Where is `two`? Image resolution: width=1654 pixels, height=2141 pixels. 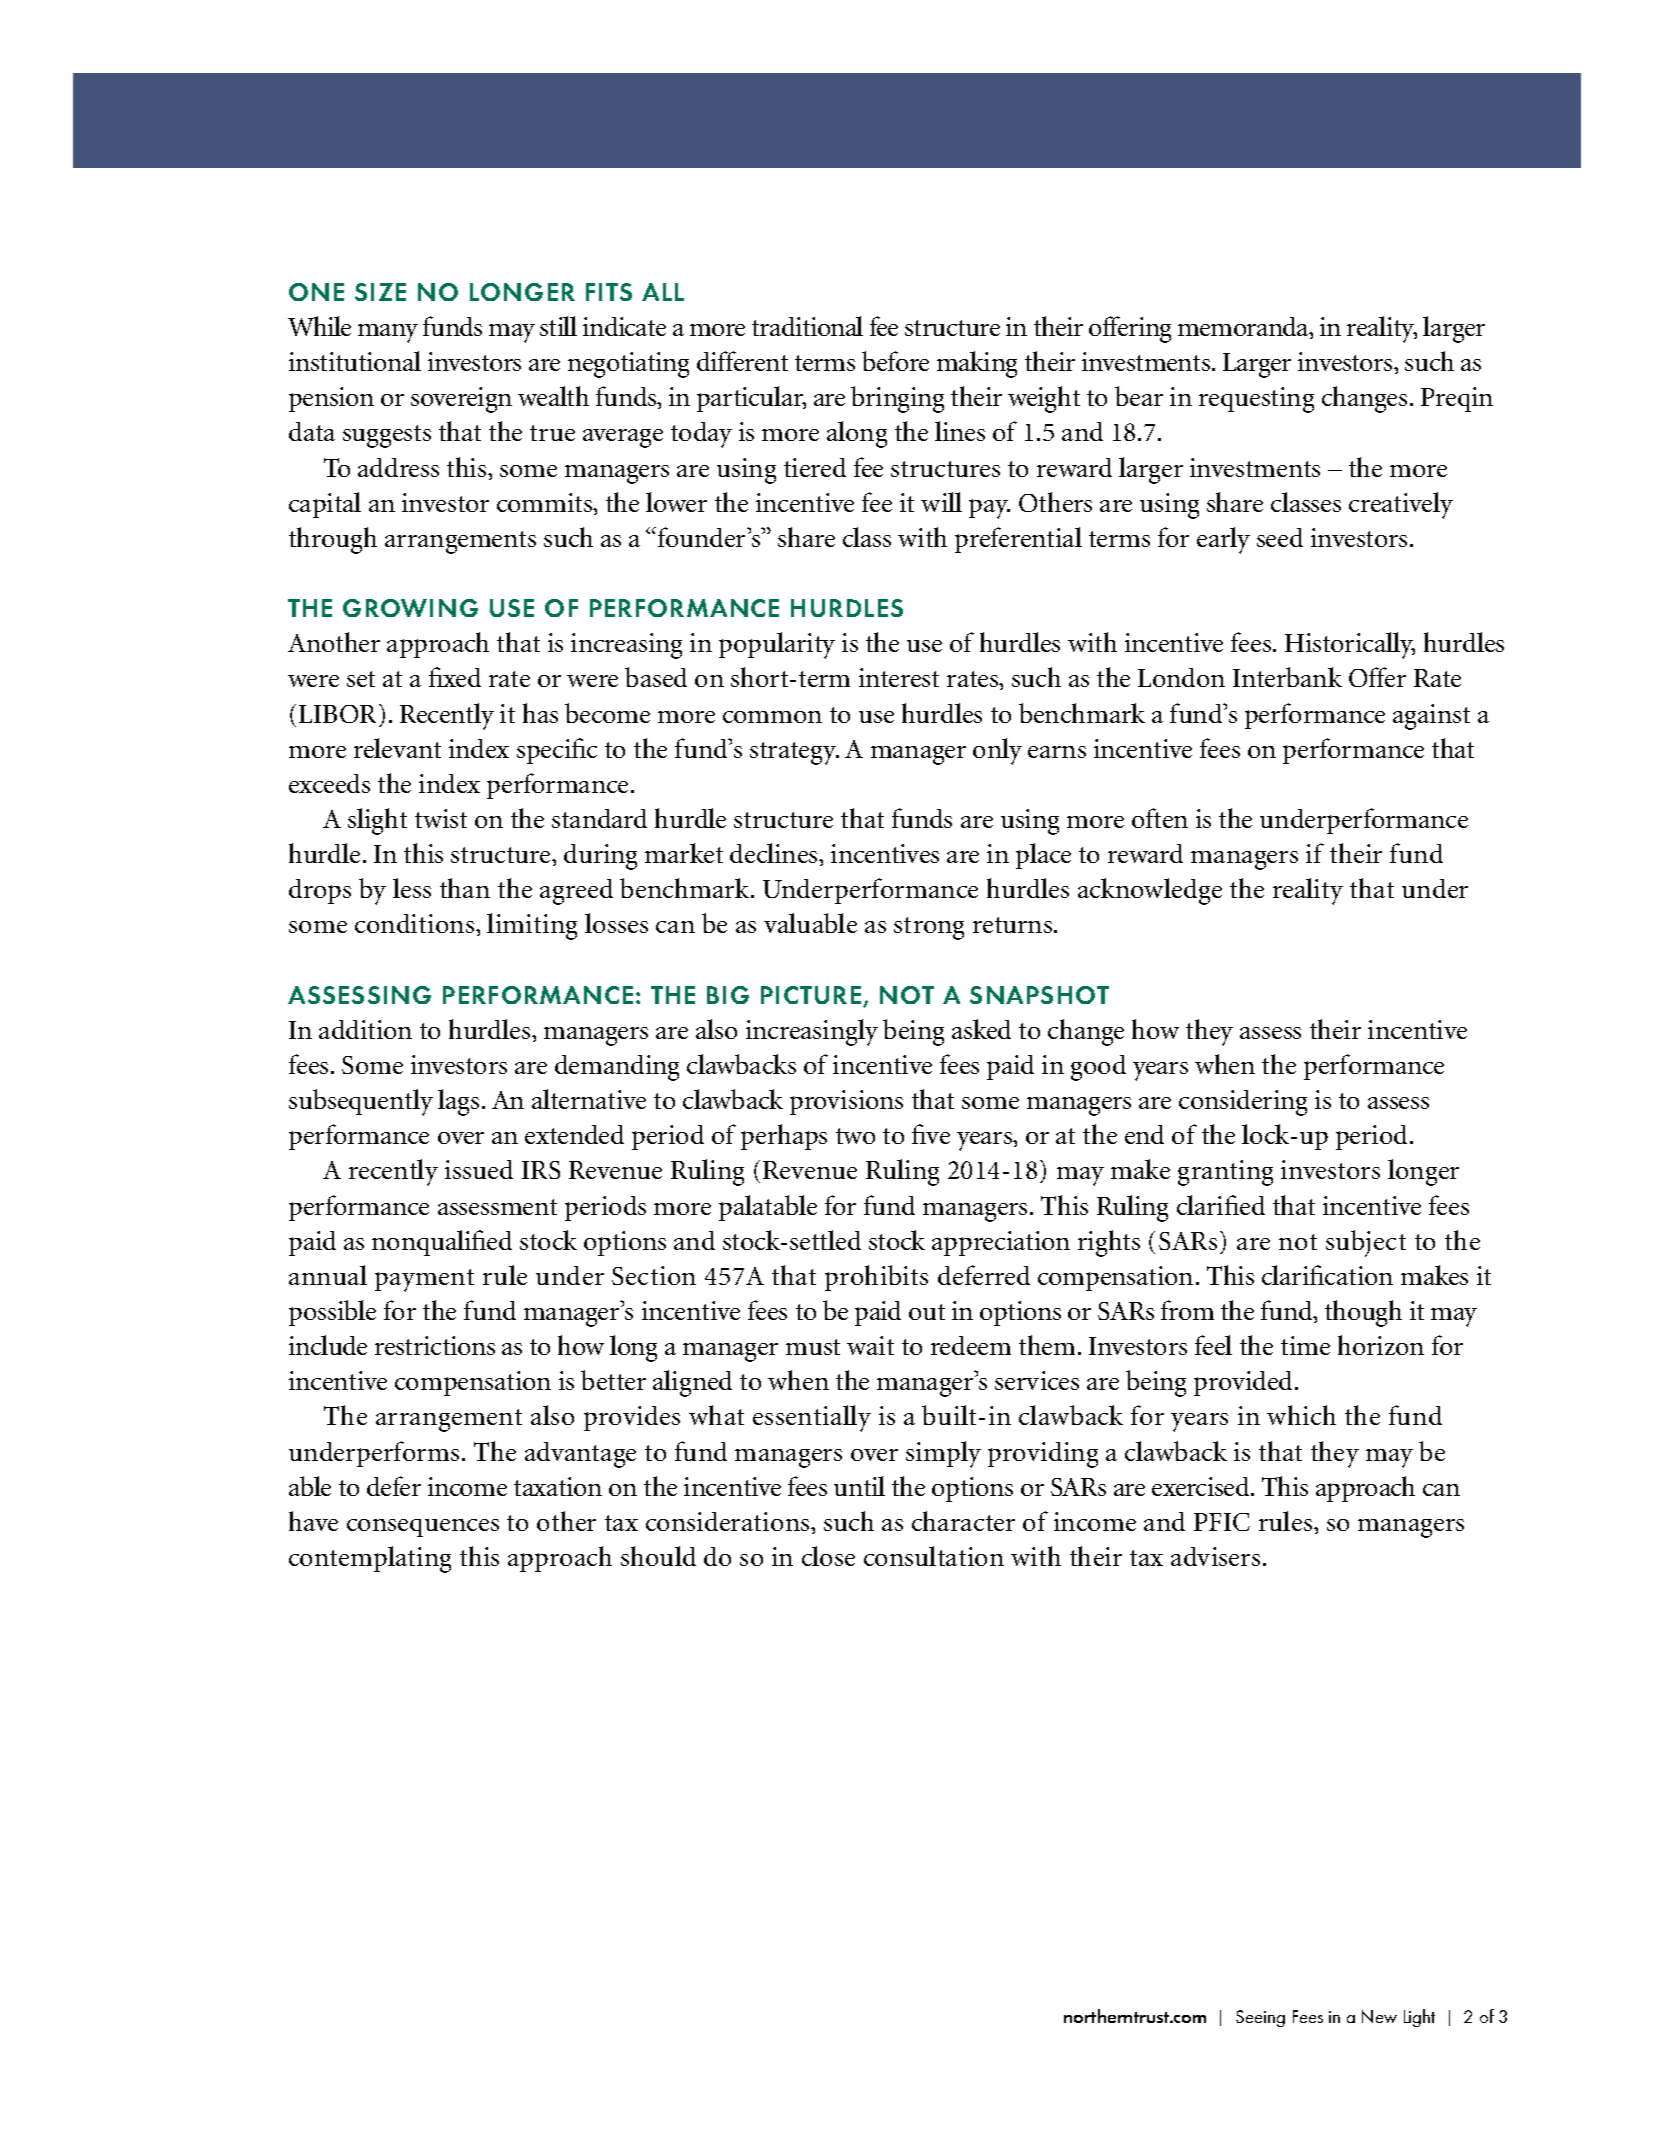 two is located at coordinates (855, 1136).
